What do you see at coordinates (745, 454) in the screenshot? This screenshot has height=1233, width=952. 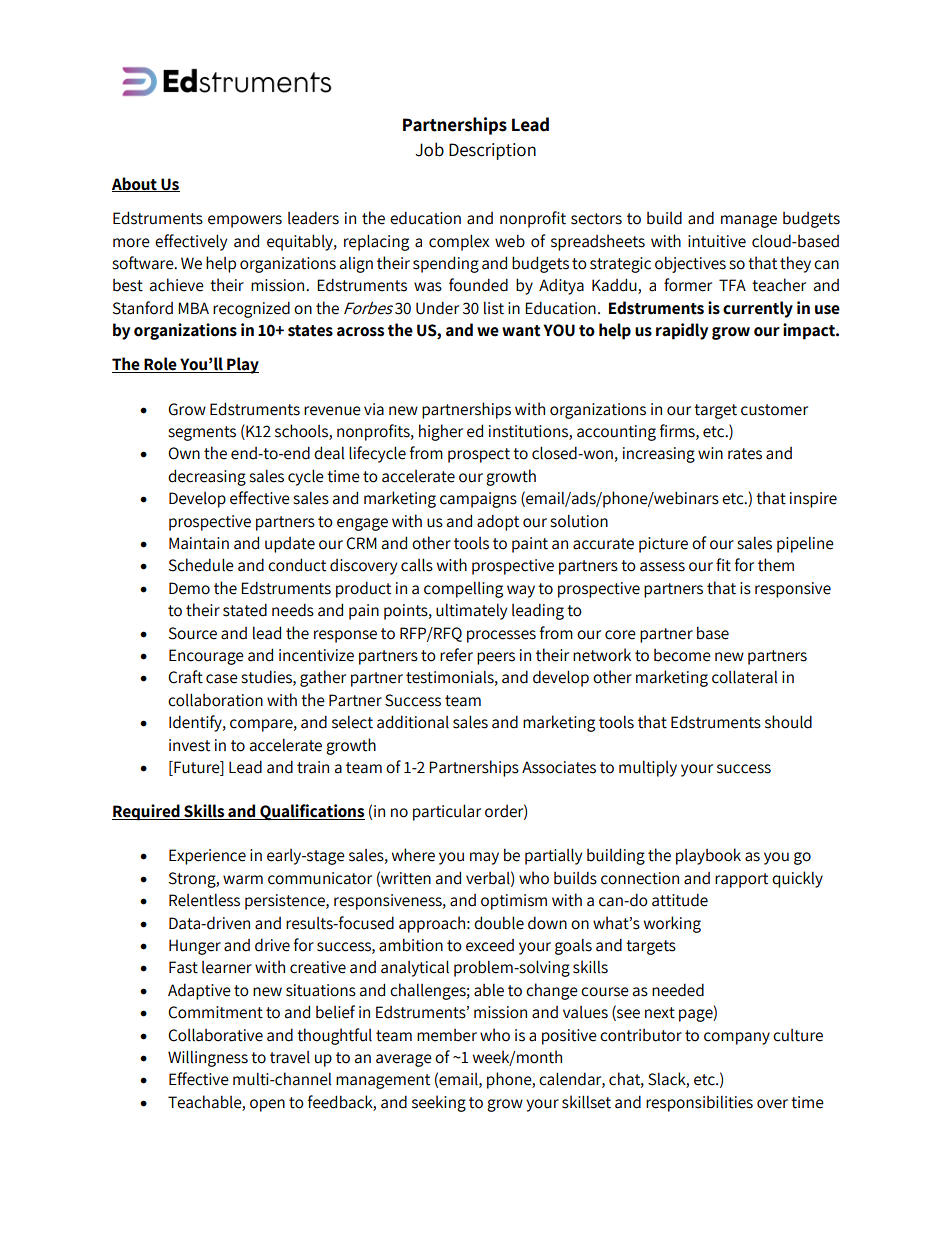 I see `rates` at bounding box center [745, 454].
